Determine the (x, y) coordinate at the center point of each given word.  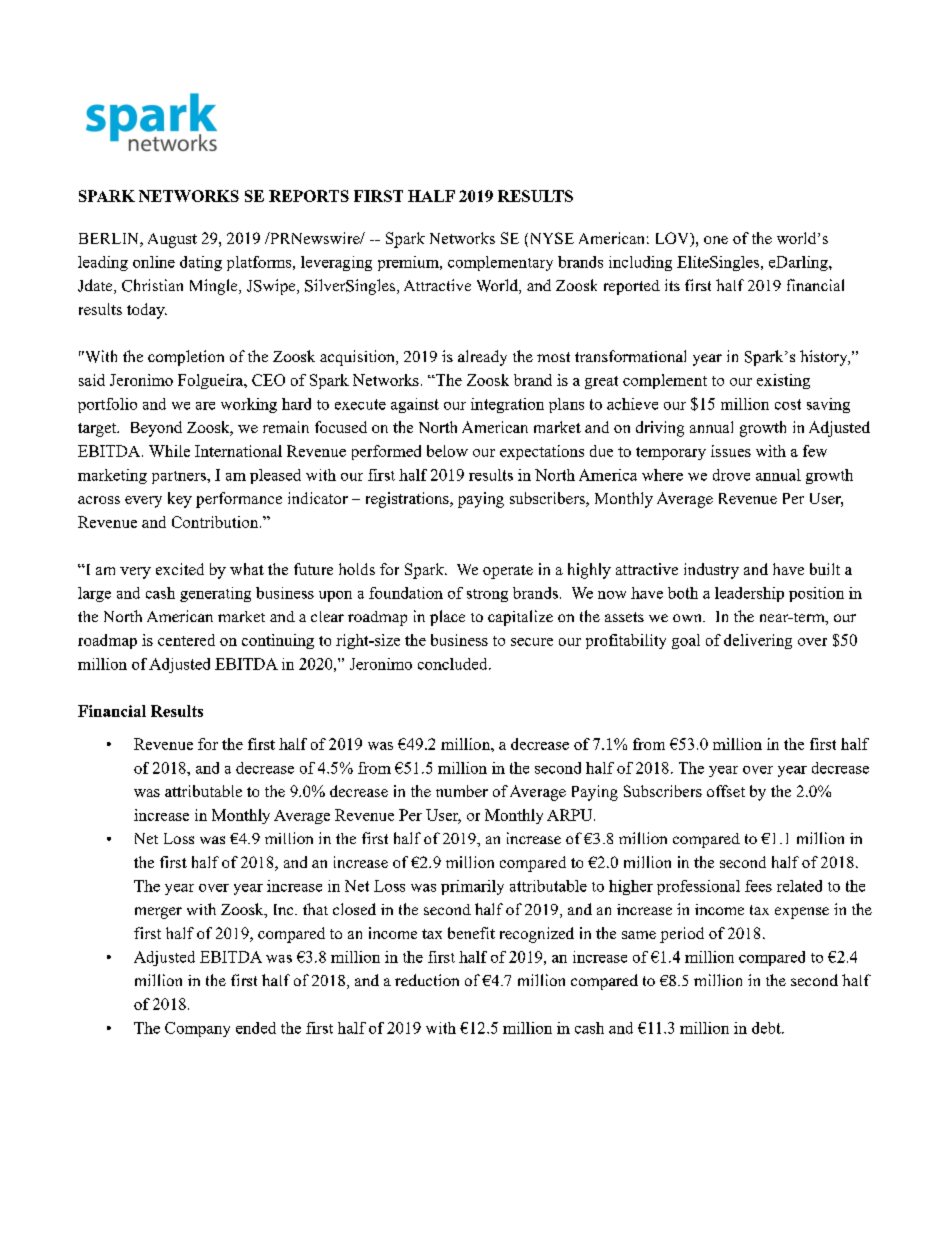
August (172, 240)
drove (731, 475)
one (716, 240)
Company (197, 1029)
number (462, 791)
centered (186, 640)
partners (180, 477)
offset (726, 791)
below (447, 451)
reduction (427, 980)
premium (409, 263)
